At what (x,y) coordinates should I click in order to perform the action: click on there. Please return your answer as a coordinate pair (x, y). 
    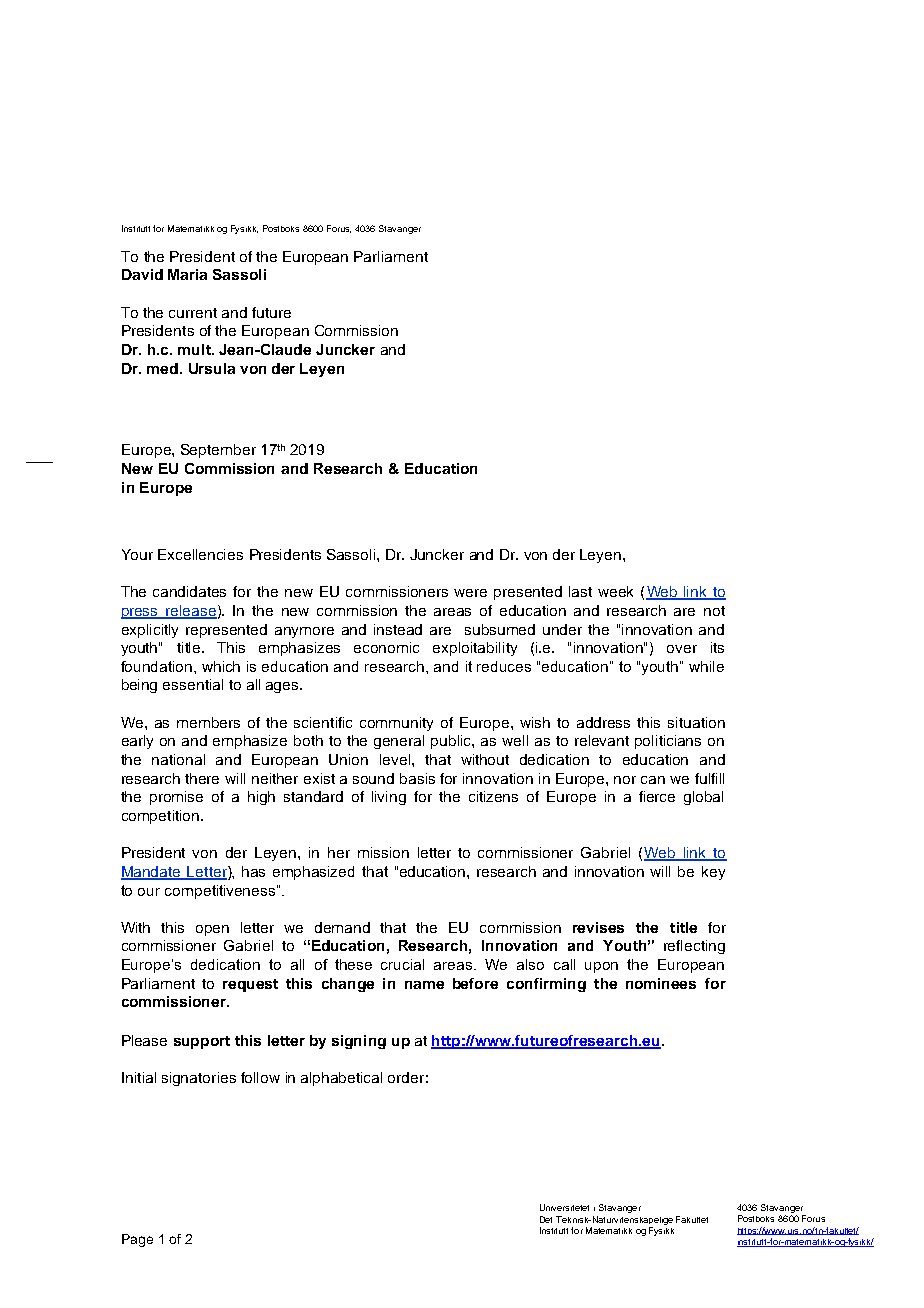
    Looking at the image, I should click on (202, 778).
